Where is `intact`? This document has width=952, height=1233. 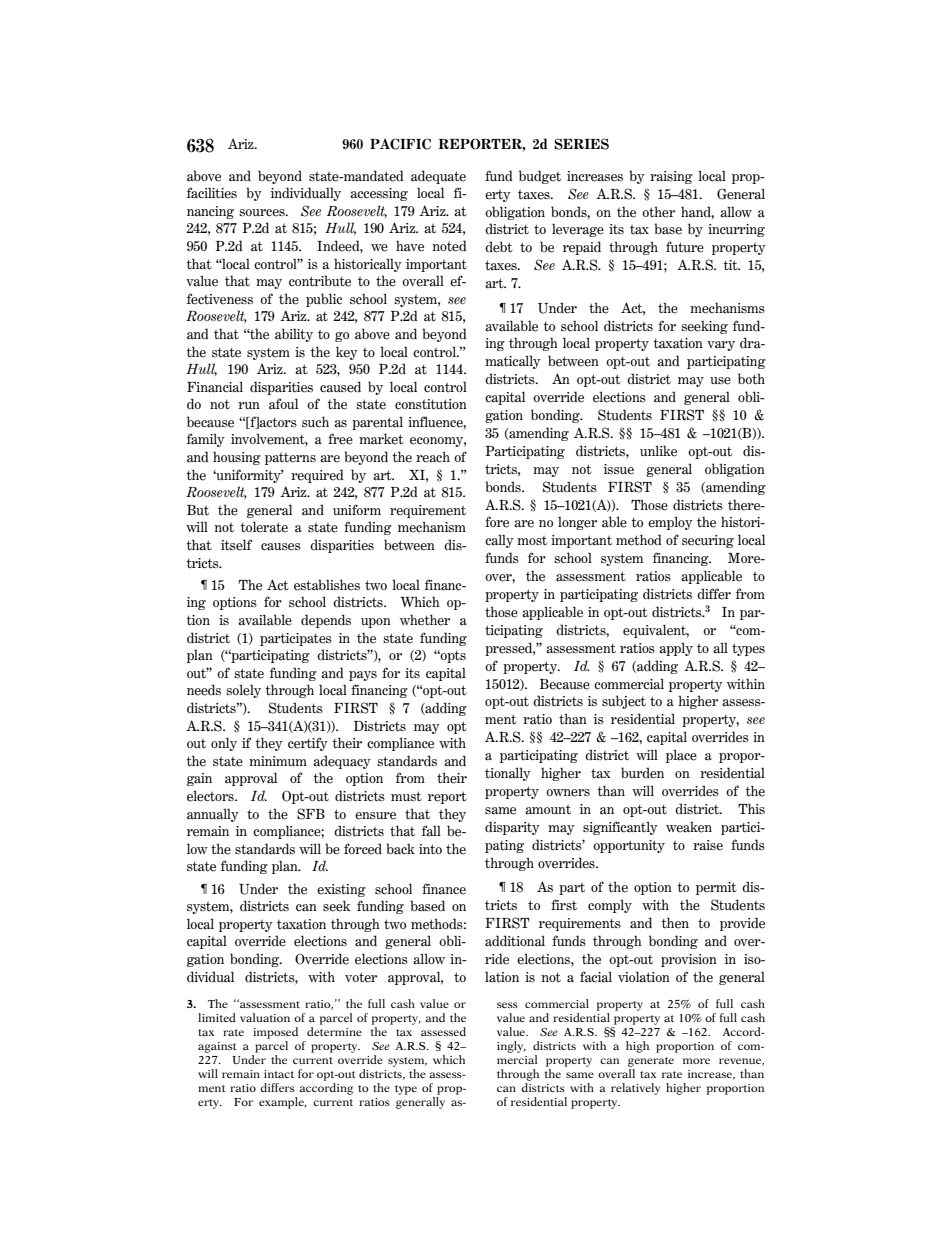 intact is located at coordinates (279, 1074).
